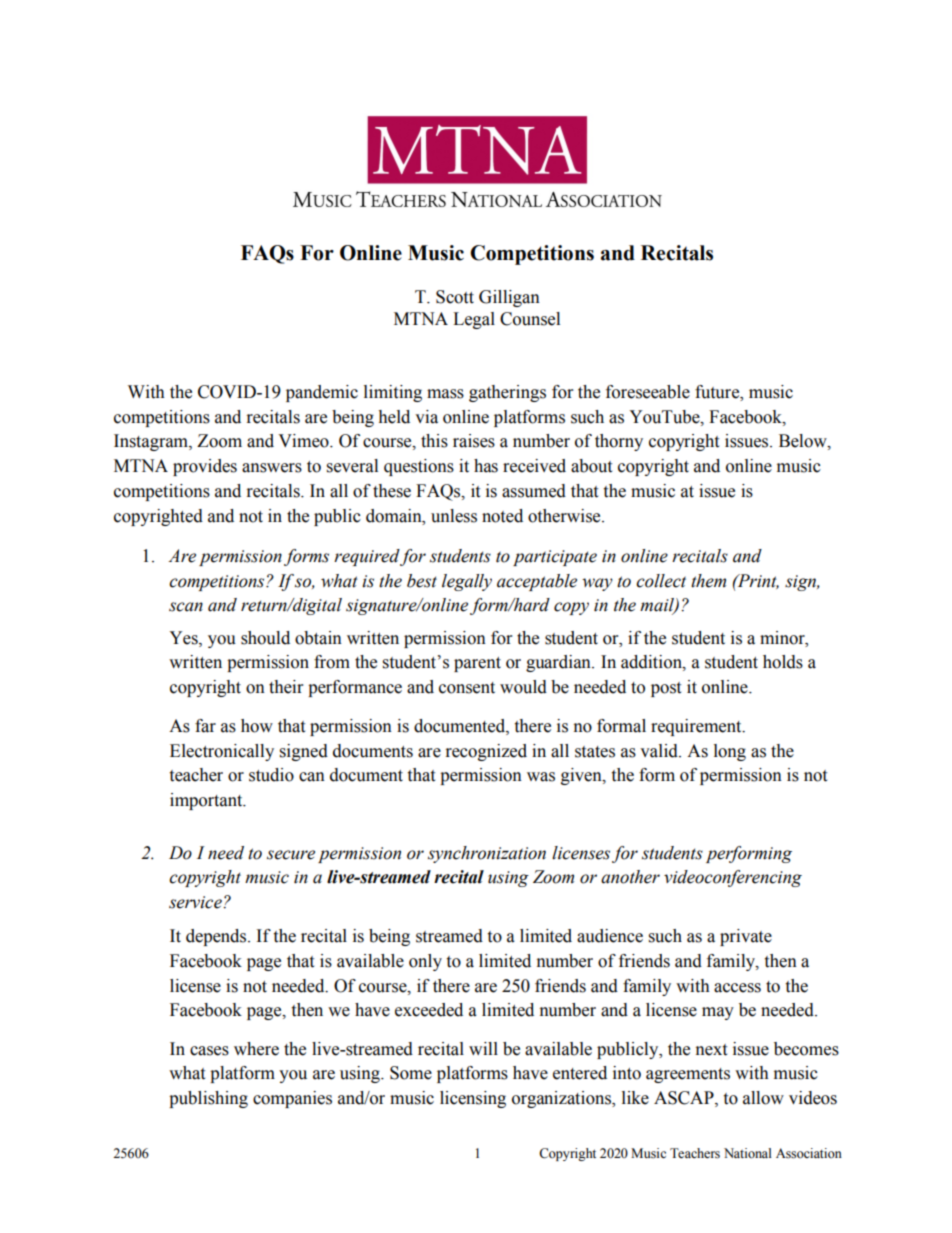  Describe the element at coordinates (217, 937) in the image. I see `depends` at that location.
